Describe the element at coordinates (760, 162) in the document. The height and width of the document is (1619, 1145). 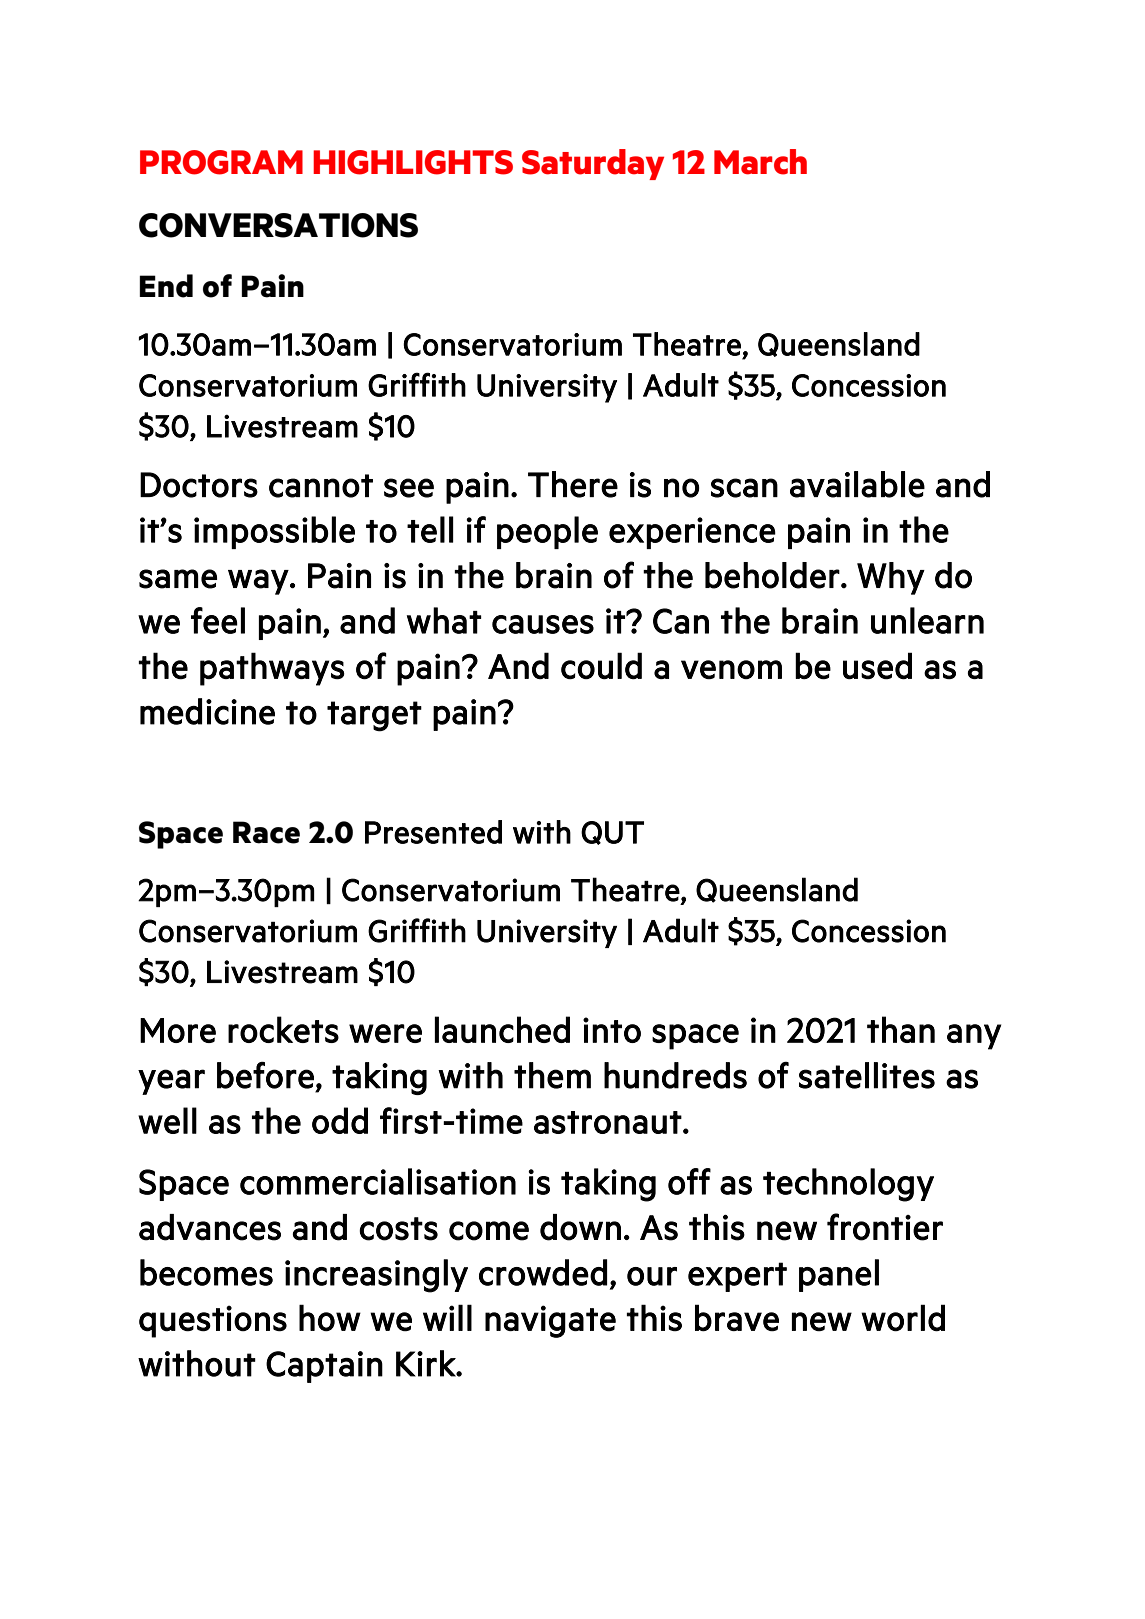
I see `March` at that location.
